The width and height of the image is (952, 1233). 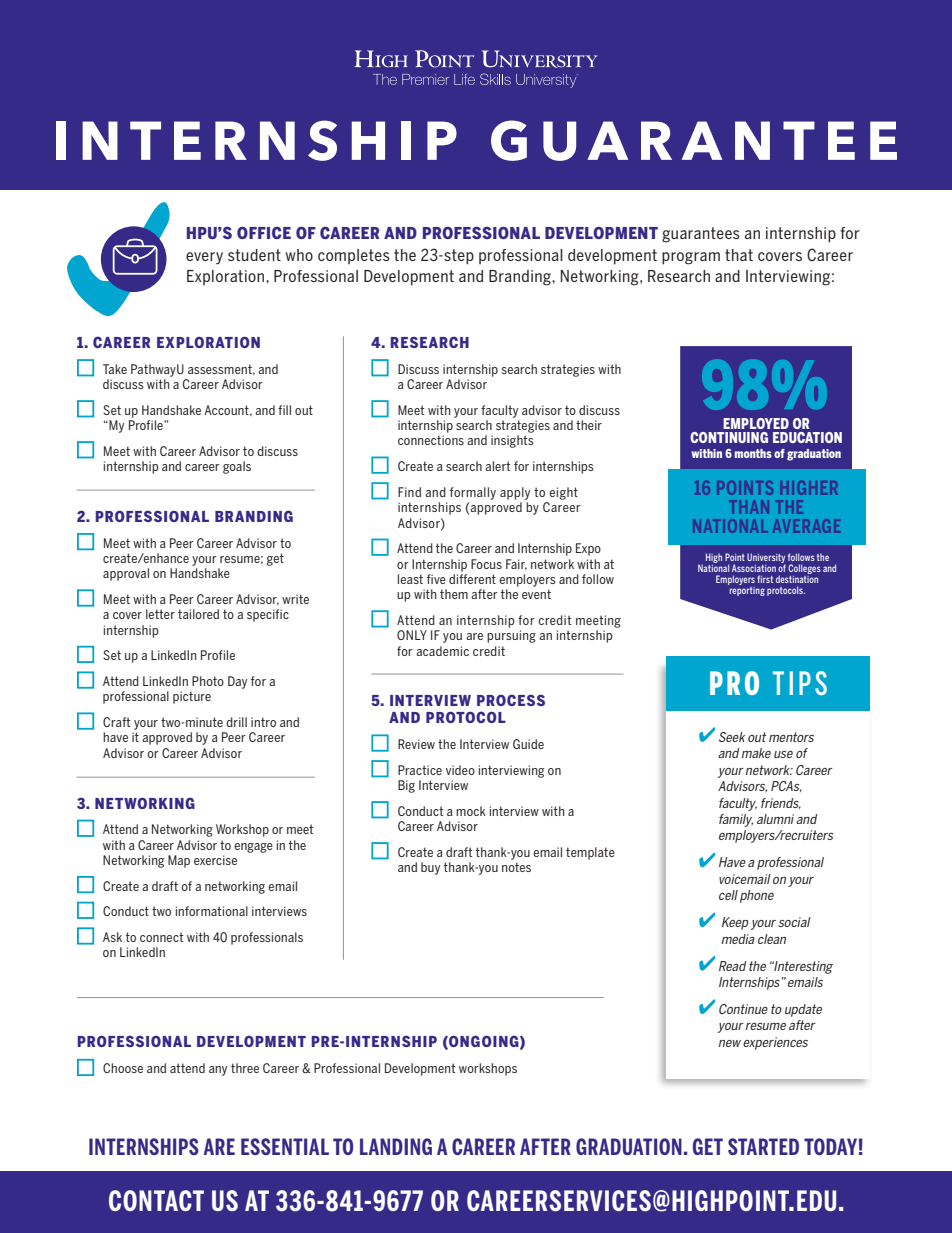 What do you see at coordinates (739, 255) in the image?
I see `that` at bounding box center [739, 255].
